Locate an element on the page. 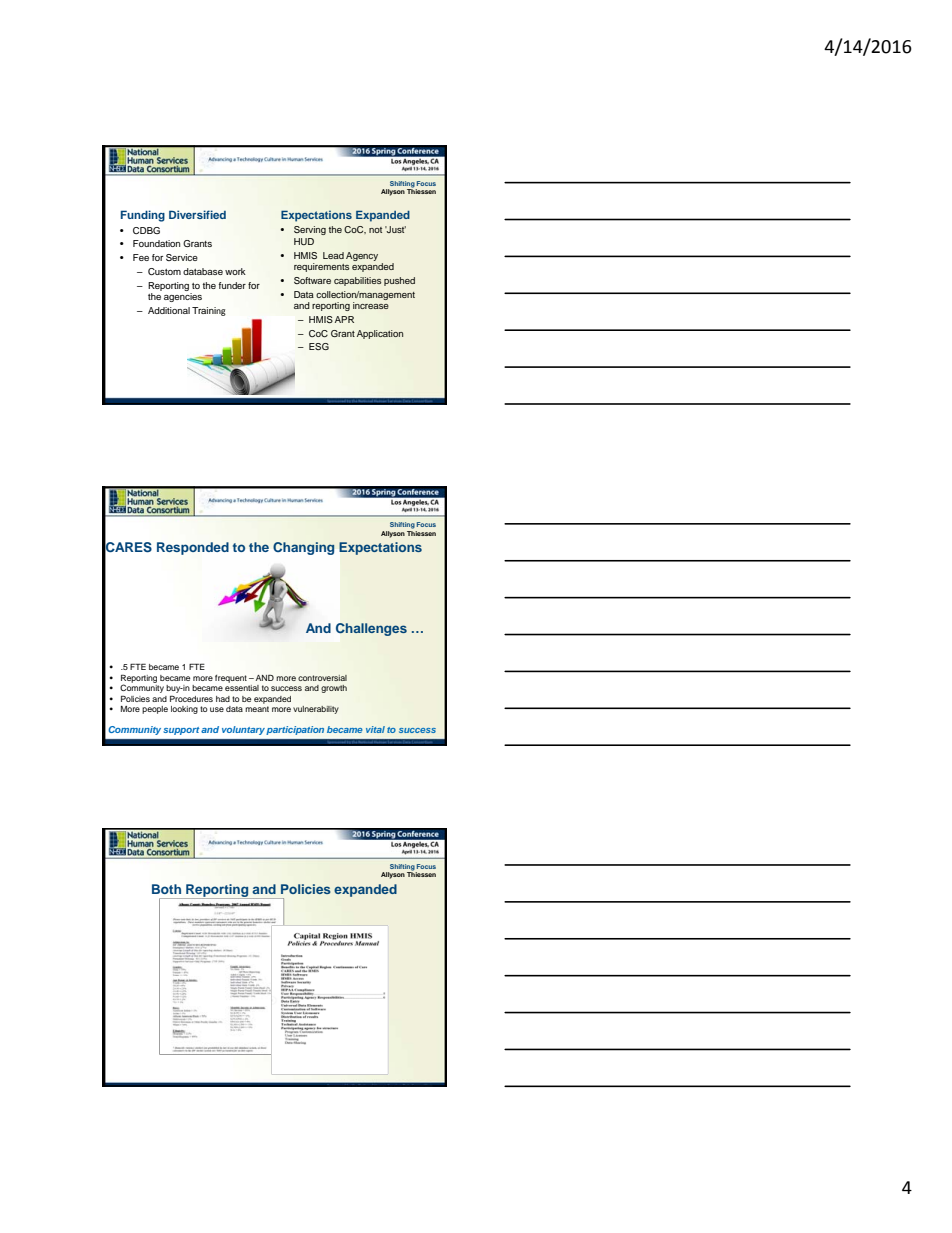  Challenges is located at coordinates (371, 629).
